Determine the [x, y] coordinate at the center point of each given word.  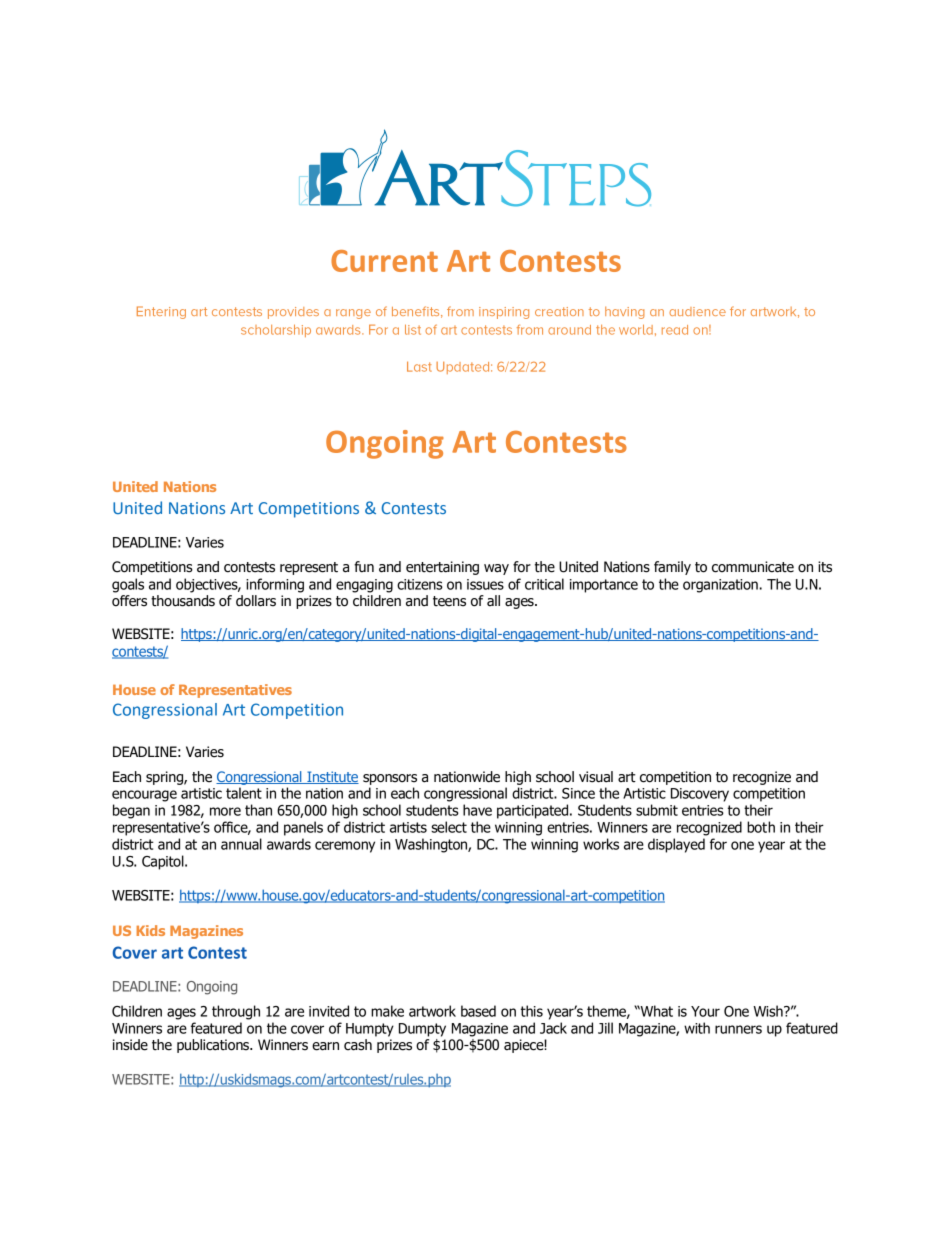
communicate [753, 567]
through [236, 1012]
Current [384, 261]
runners [738, 1029]
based [478, 1011]
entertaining [442, 568]
